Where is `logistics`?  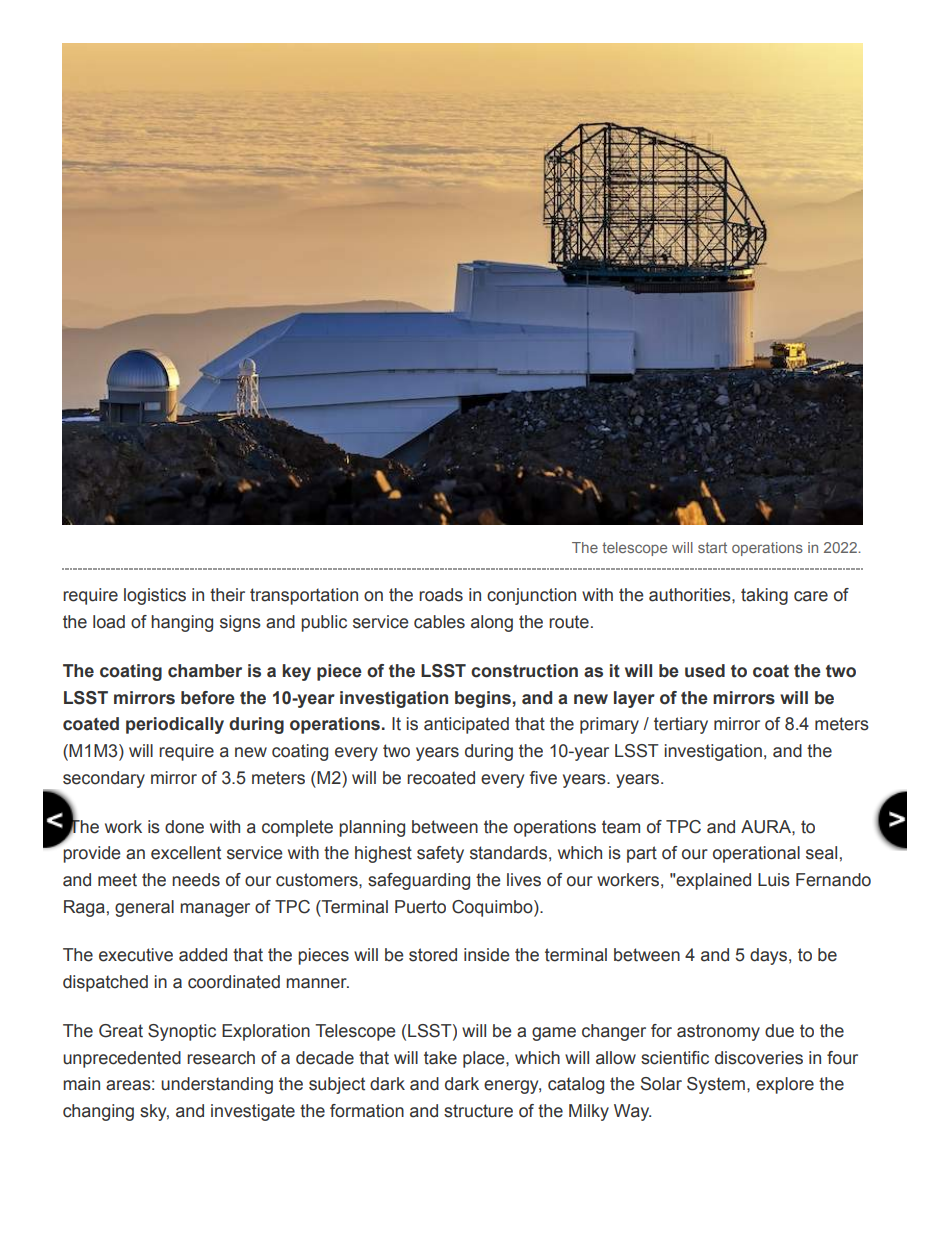
logistics is located at coordinates (155, 596).
